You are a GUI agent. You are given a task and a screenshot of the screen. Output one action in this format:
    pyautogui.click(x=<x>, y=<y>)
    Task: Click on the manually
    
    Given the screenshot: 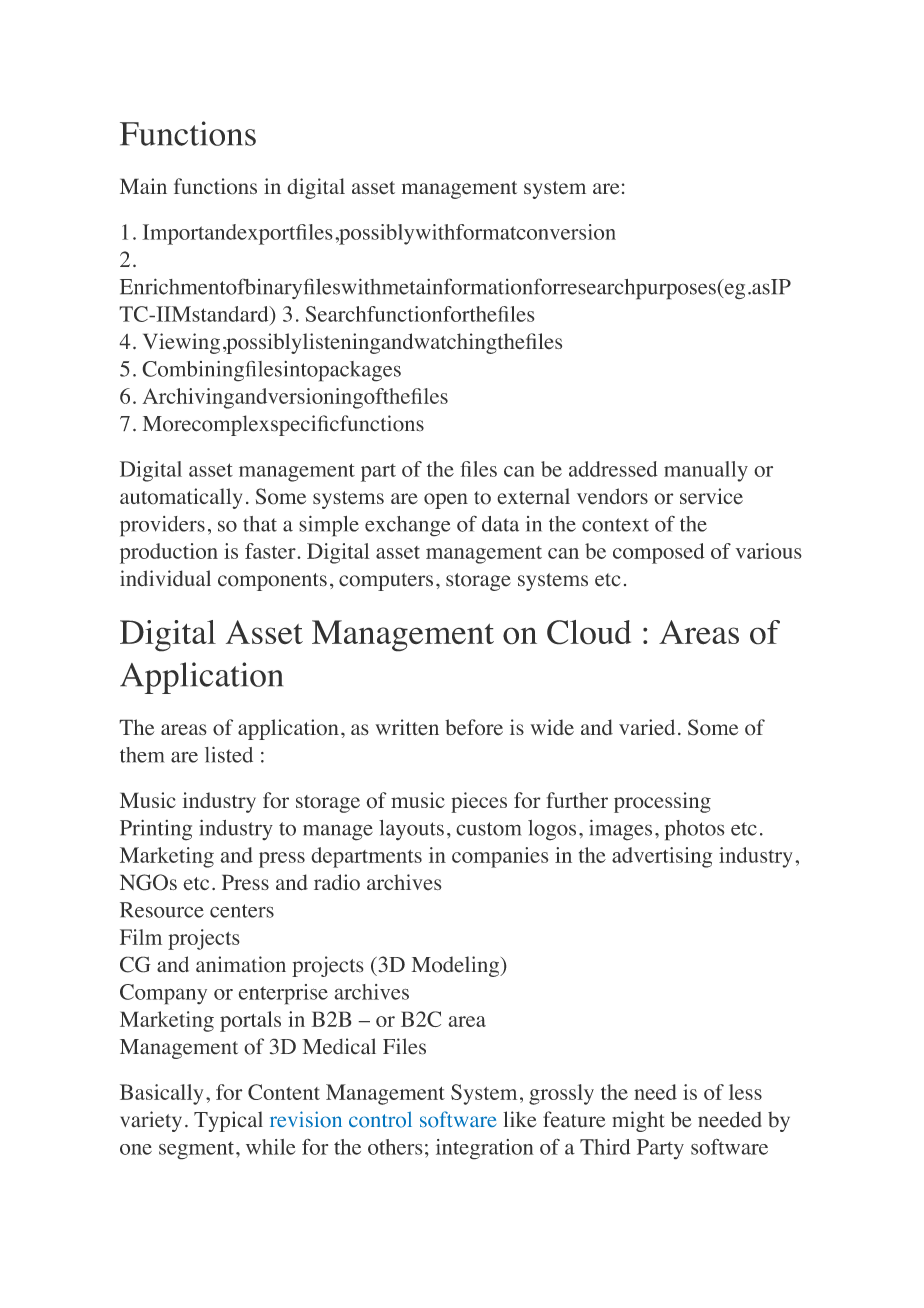 What is the action you would take?
    pyautogui.click(x=706, y=471)
